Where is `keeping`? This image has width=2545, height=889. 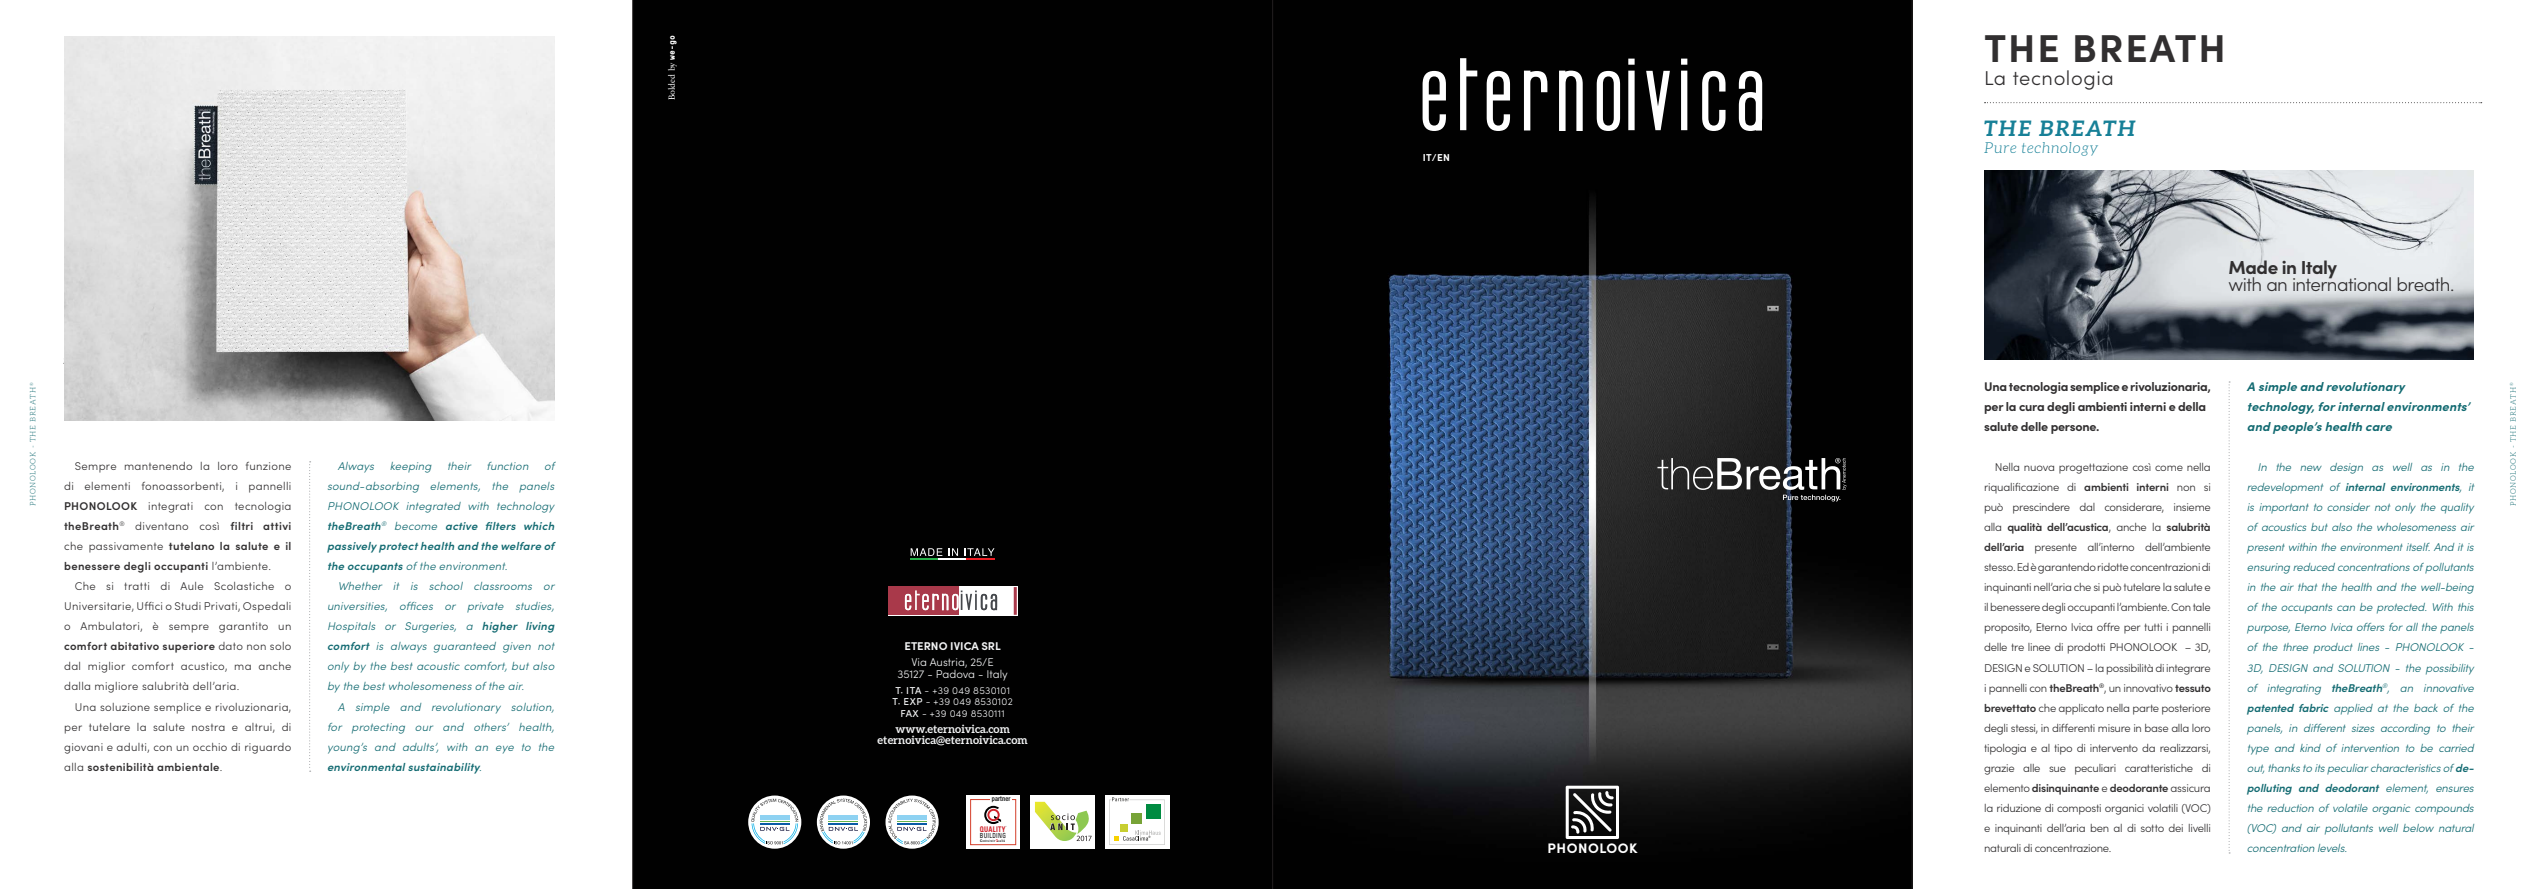
keeping is located at coordinates (411, 467).
